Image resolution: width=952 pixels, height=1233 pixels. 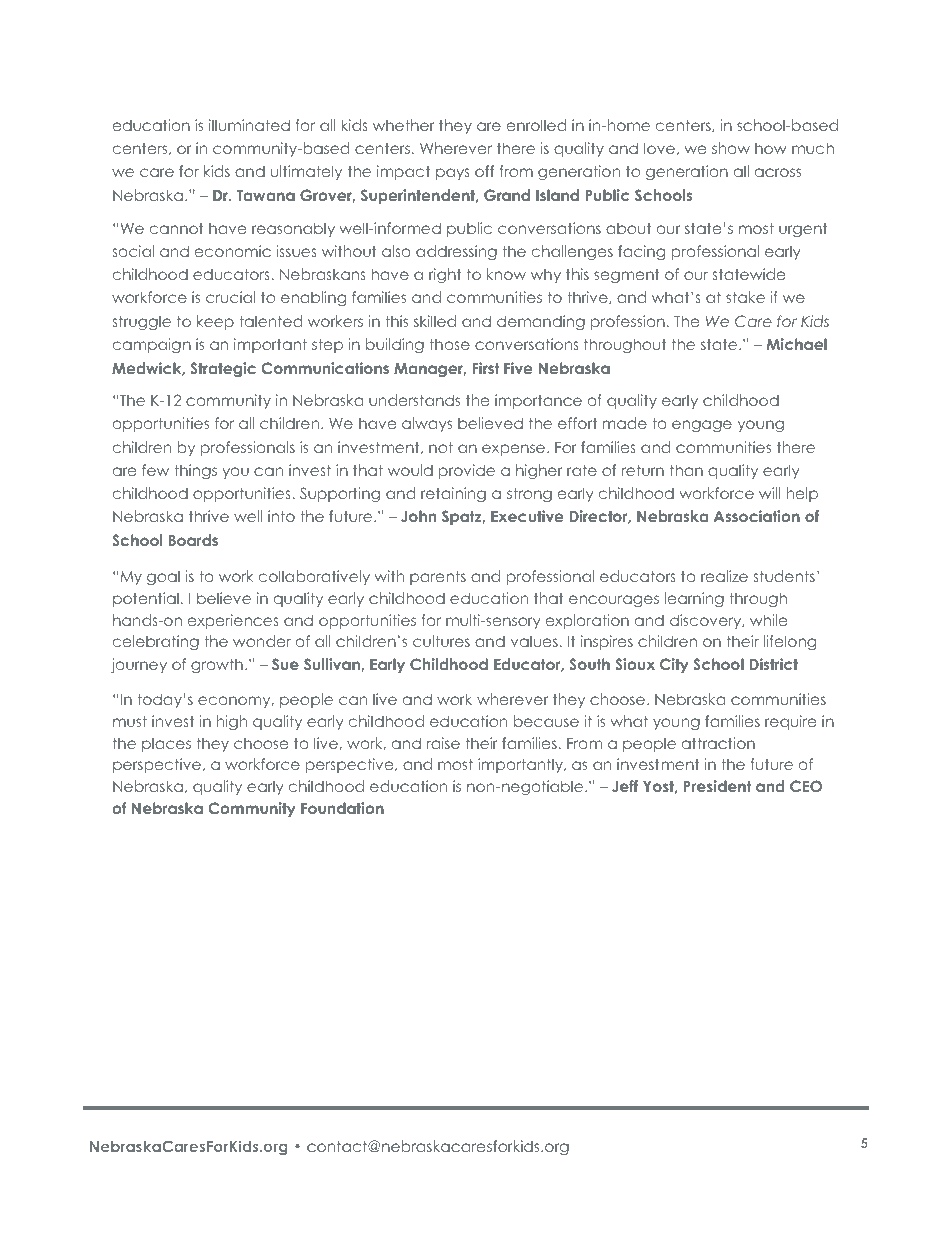 I want to click on illuminated, so click(x=249, y=125).
